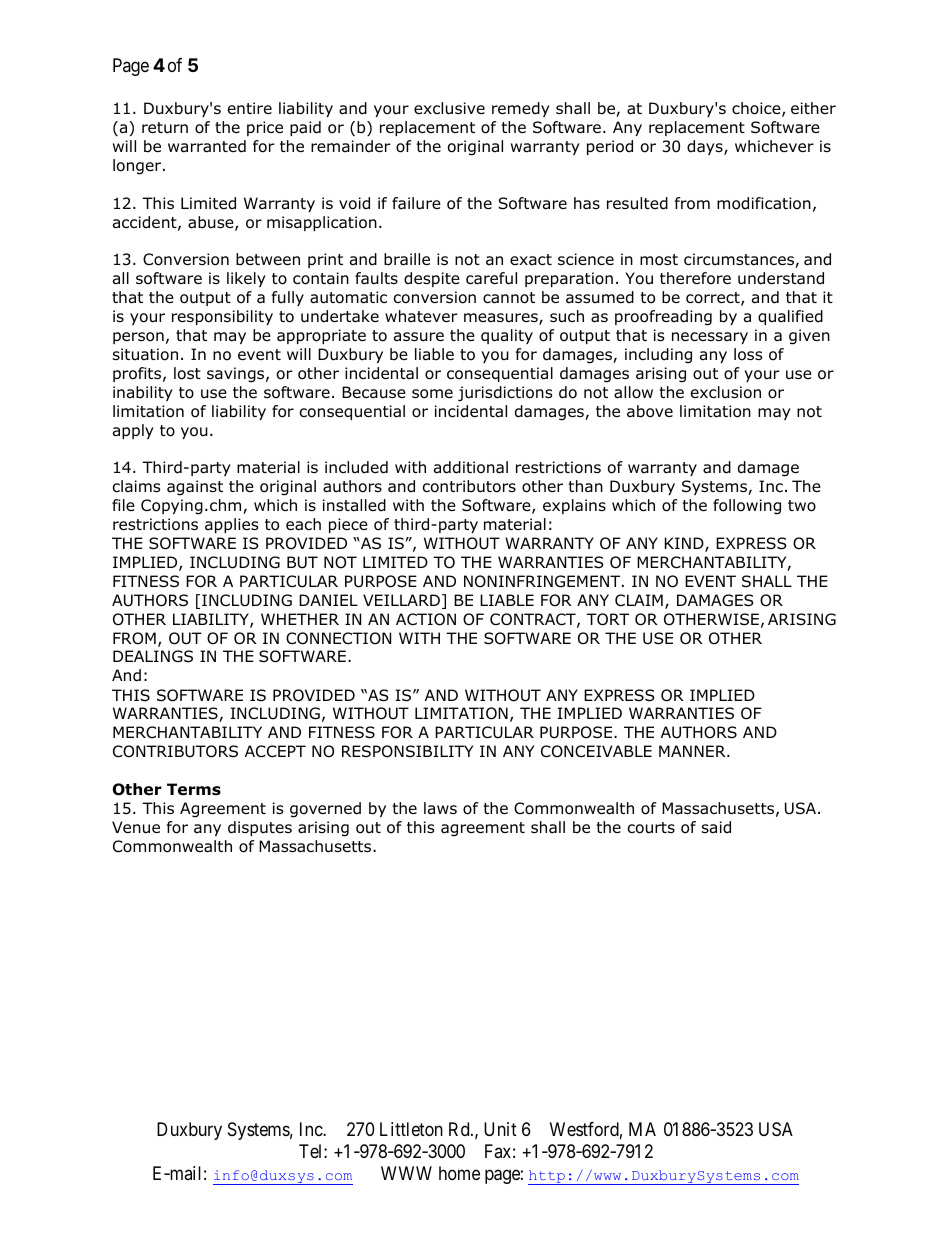 This screenshot has height=1233, width=952. What do you see at coordinates (411, 1129) in the screenshot?
I see `Littleton` at bounding box center [411, 1129].
